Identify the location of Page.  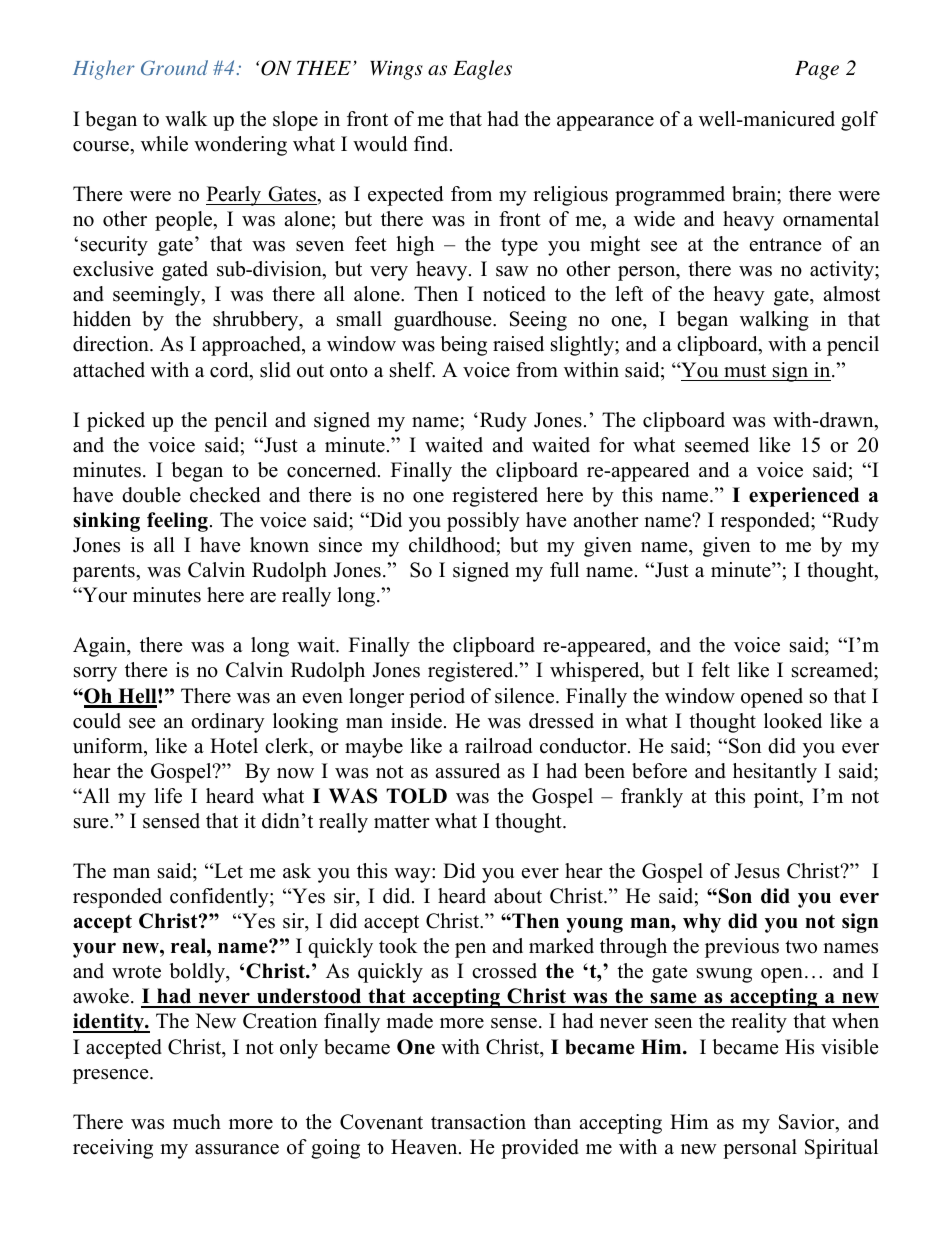
(817, 70).
